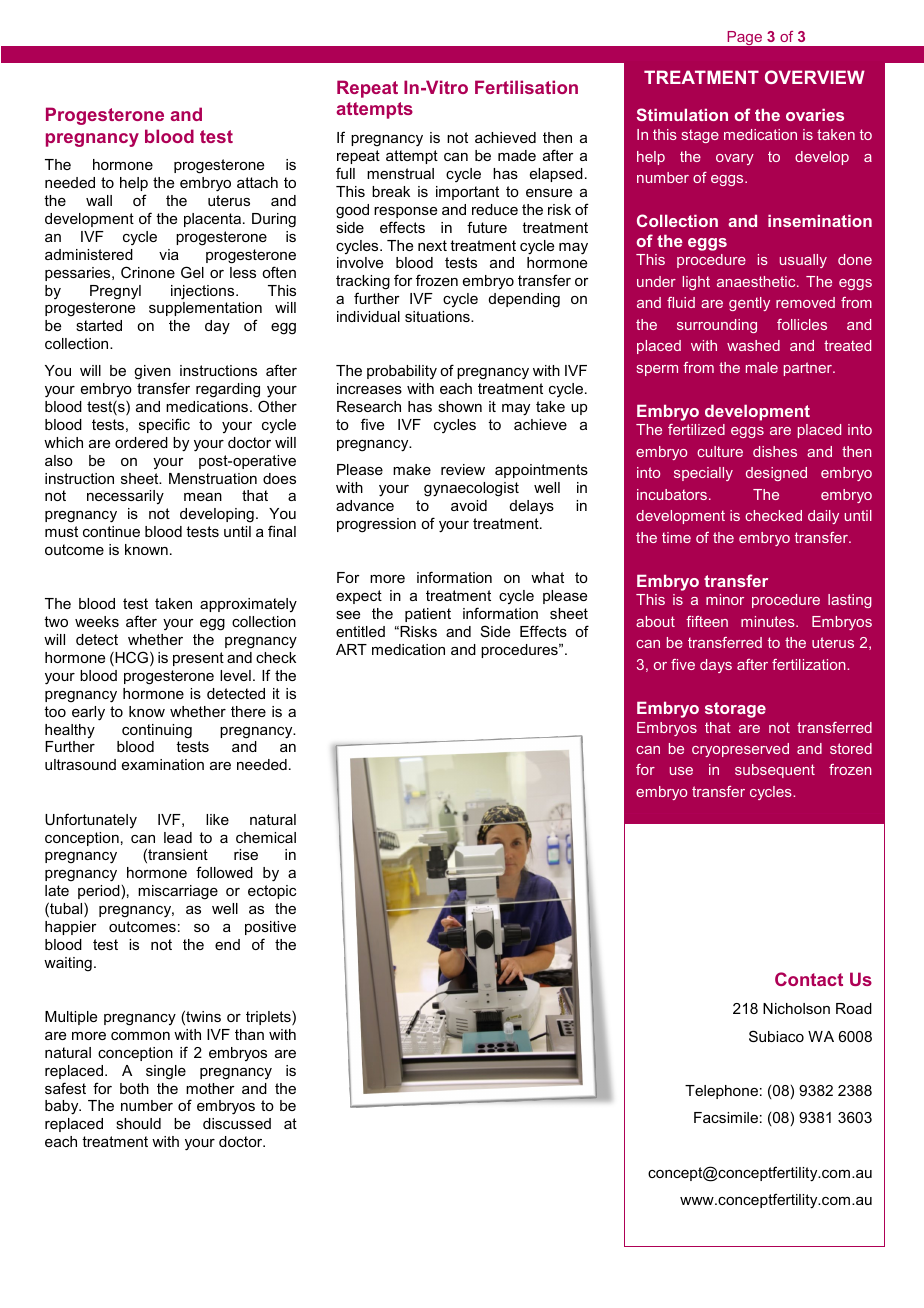 This image has width=924, height=1308. What do you see at coordinates (99, 200) in the image?
I see `wall` at bounding box center [99, 200].
